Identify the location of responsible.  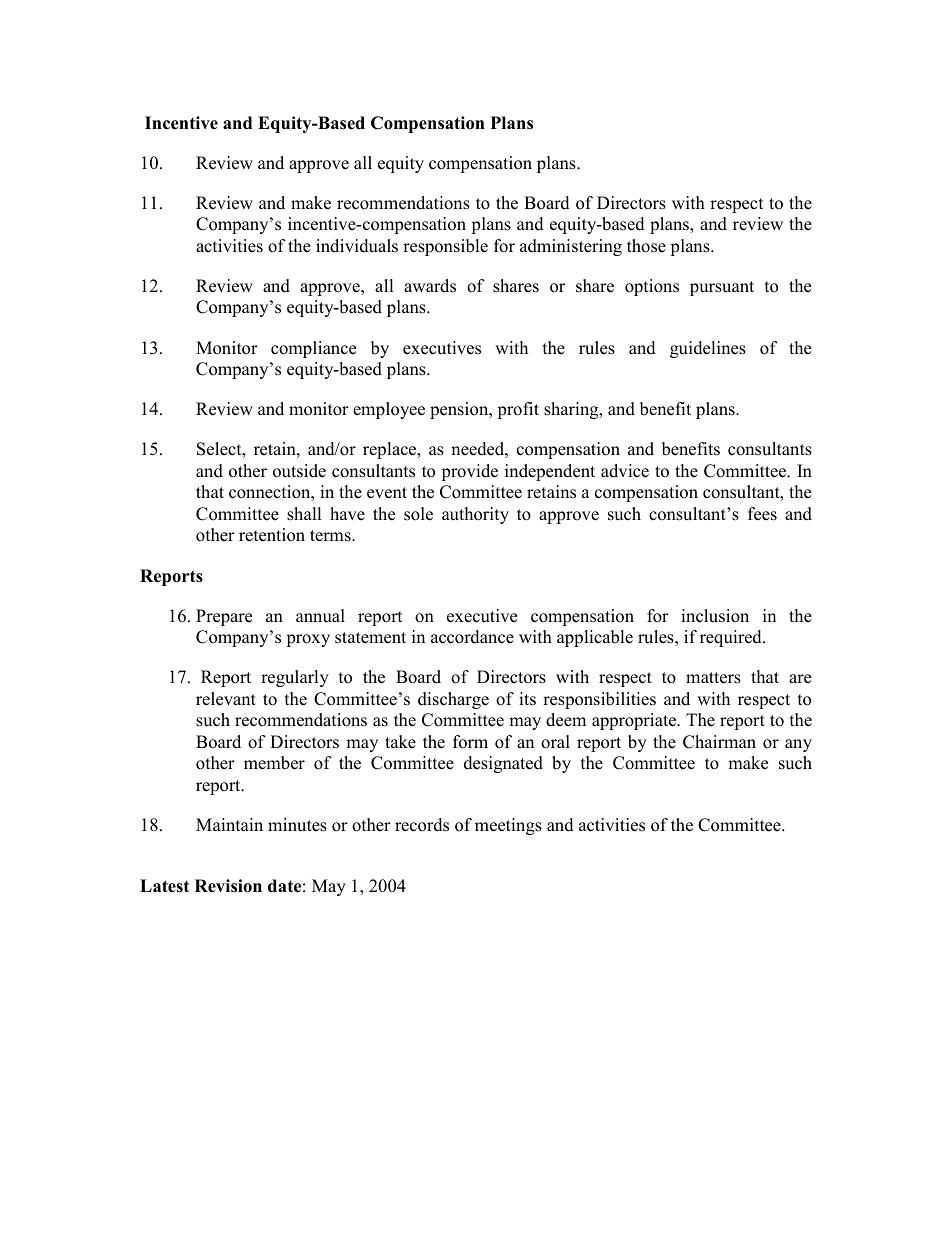
(445, 247).
